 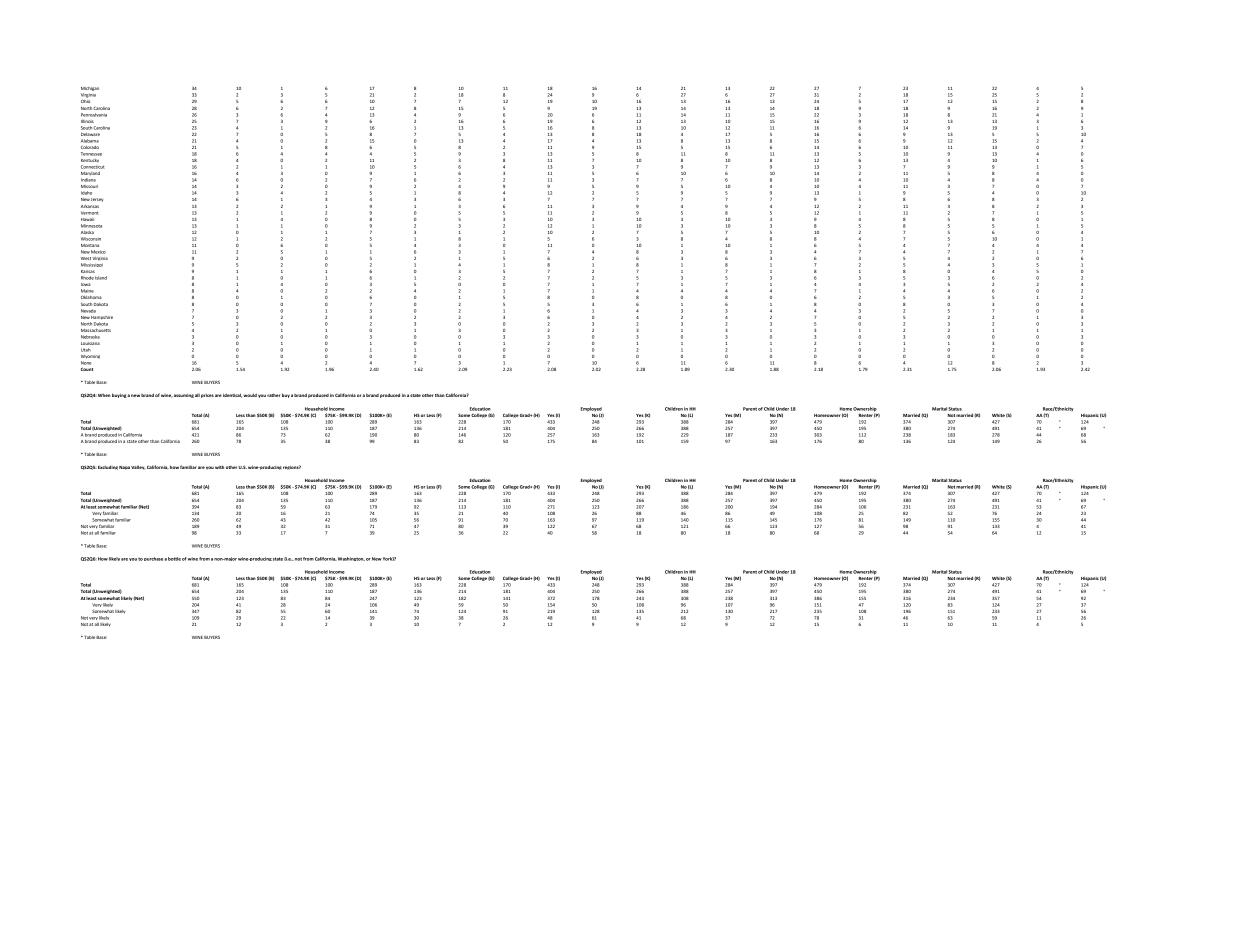 What do you see at coordinates (87, 219) in the image?
I see `Hawaii` at bounding box center [87, 219].
